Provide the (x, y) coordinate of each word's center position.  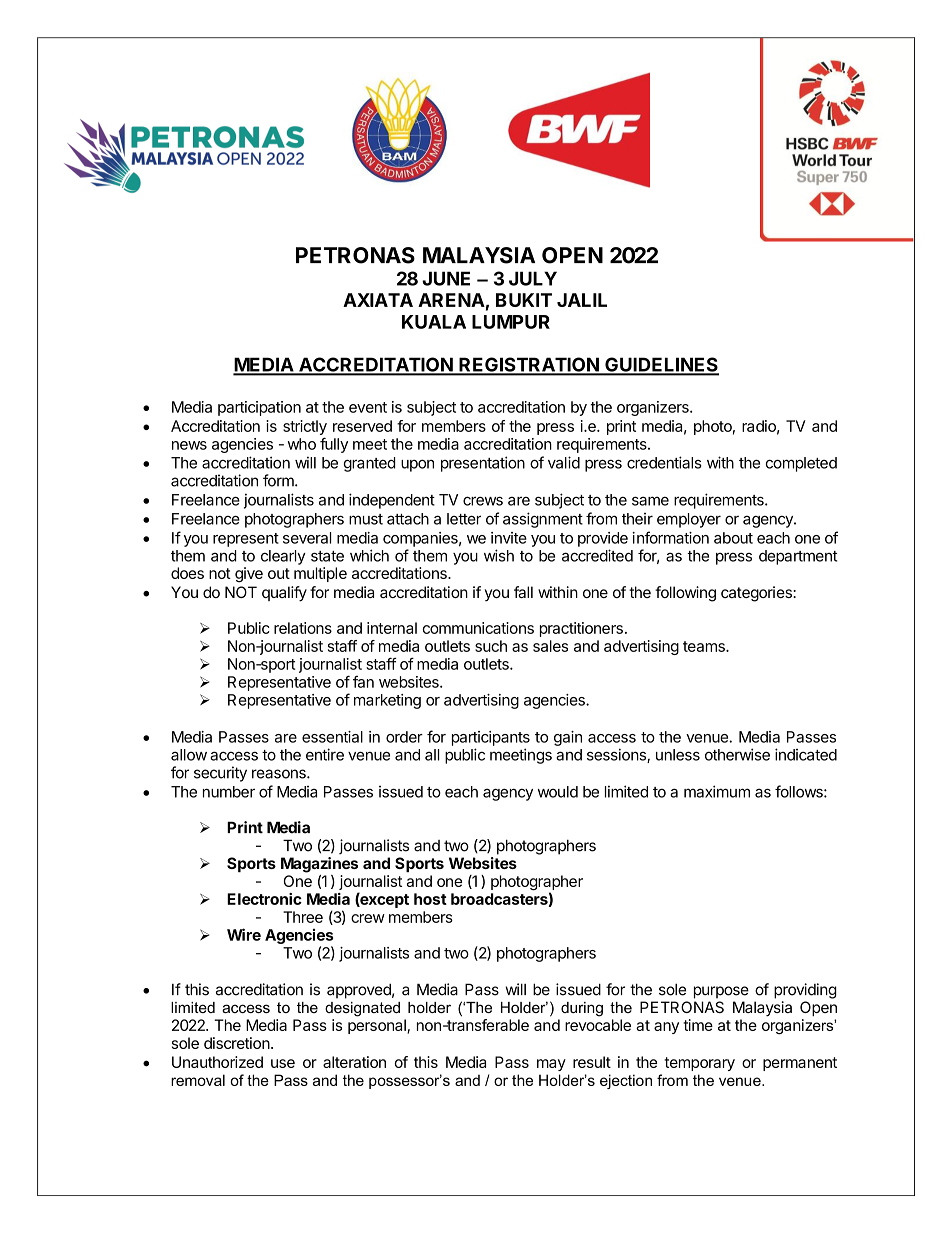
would (558, 792)
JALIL (582, 300)
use (283, 1063)
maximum (717, 791)
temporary (699, 1064)
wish (499, 555)
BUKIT (524, 300)
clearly (283, 557)
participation (259, 408)
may (551, 1065)
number (229, 792)
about (733, 538)
